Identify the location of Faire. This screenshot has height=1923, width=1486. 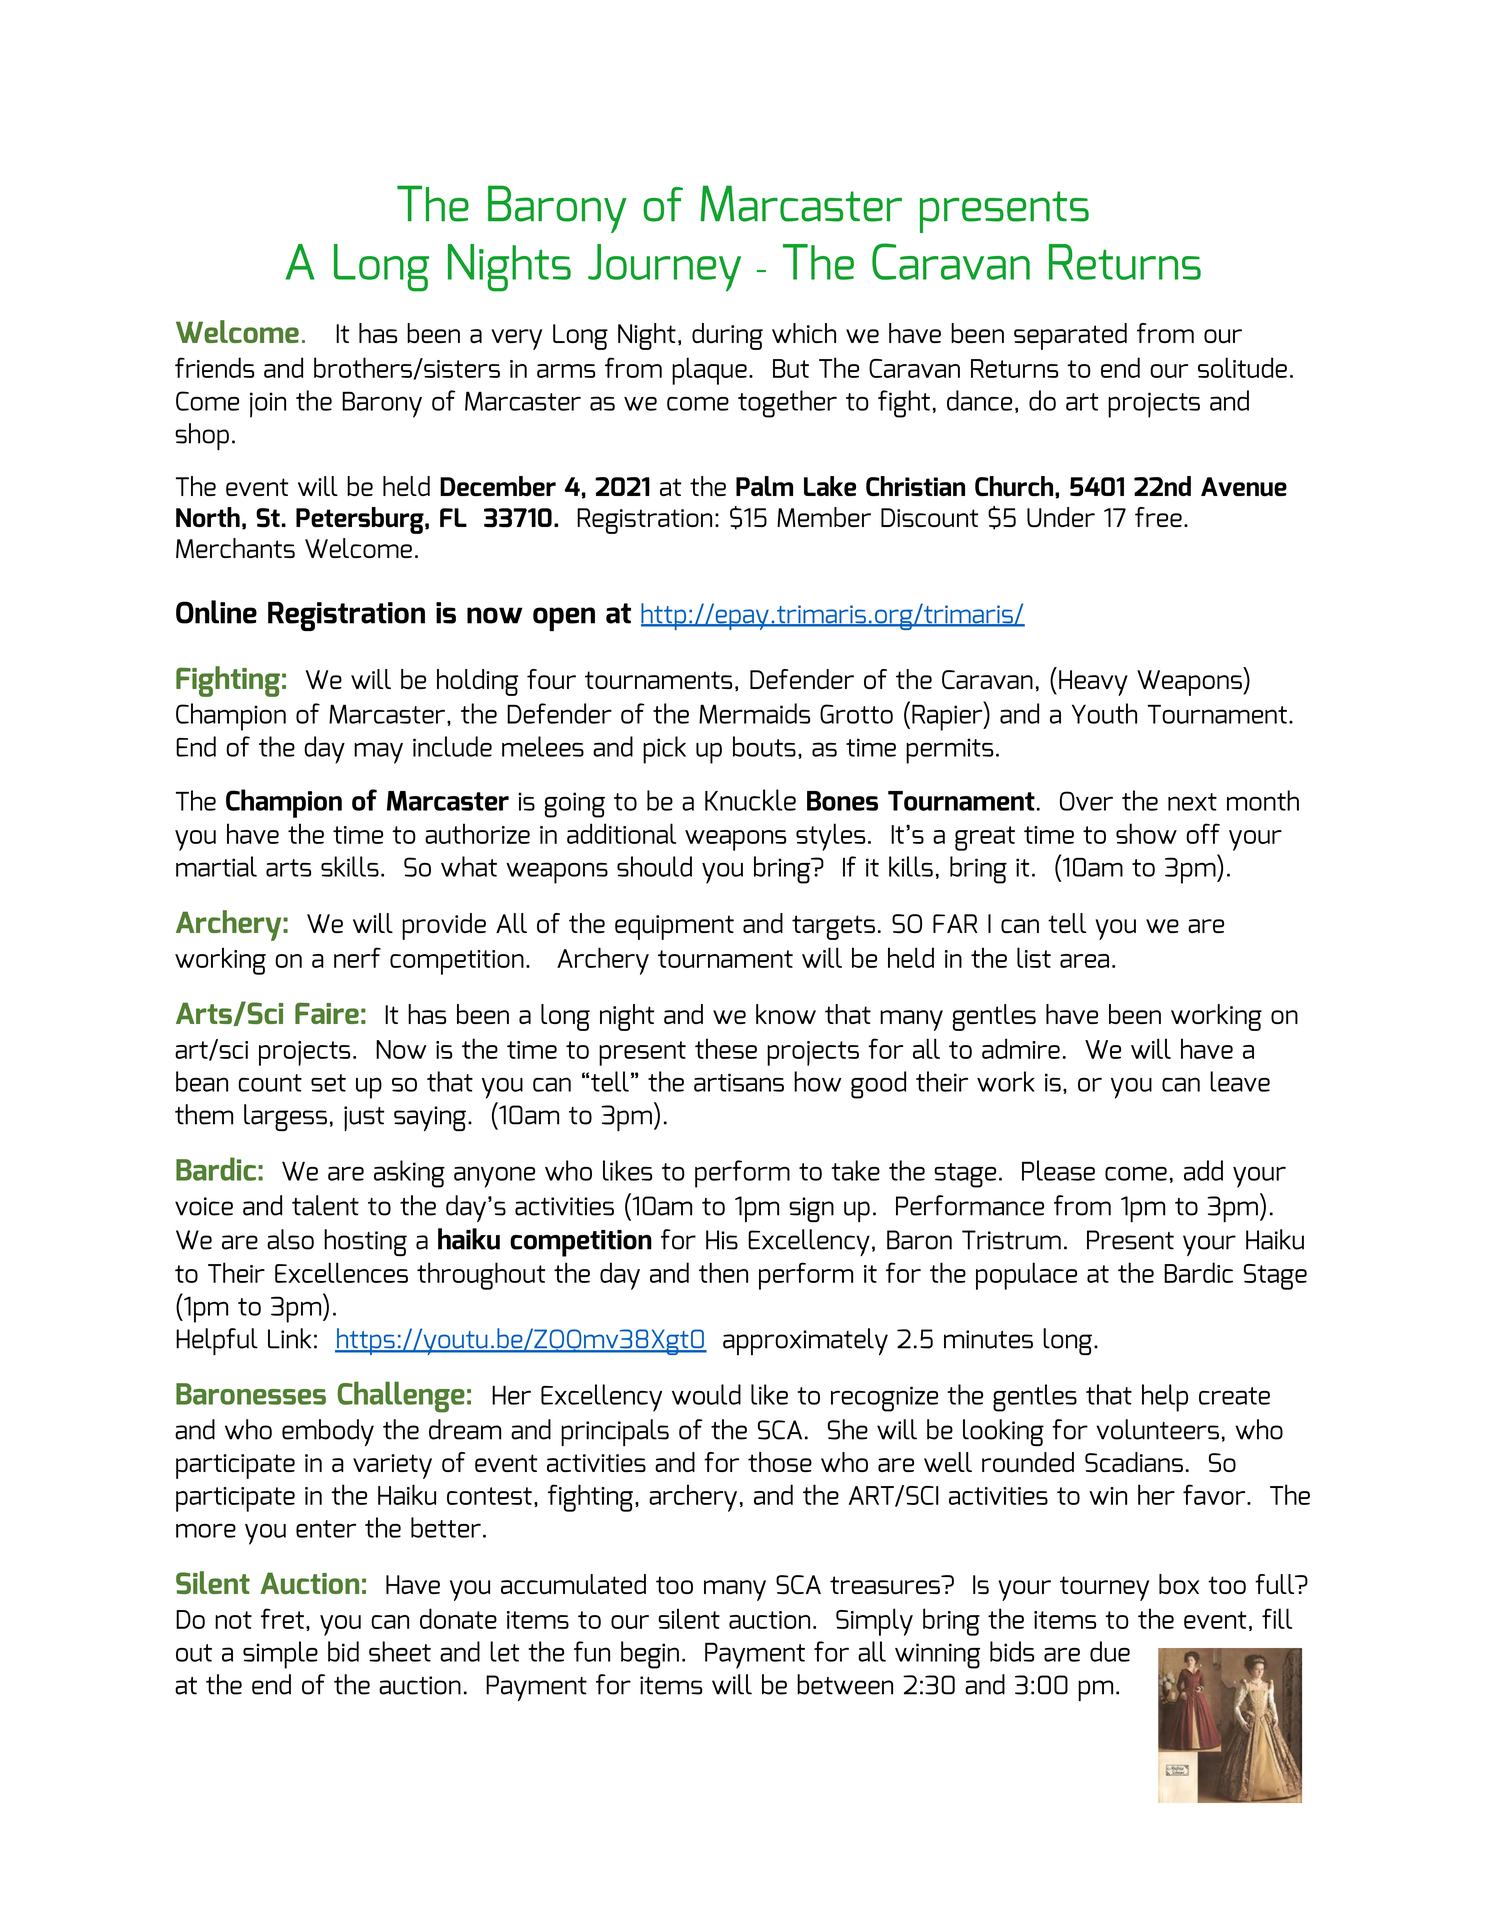
(327, 1013).
